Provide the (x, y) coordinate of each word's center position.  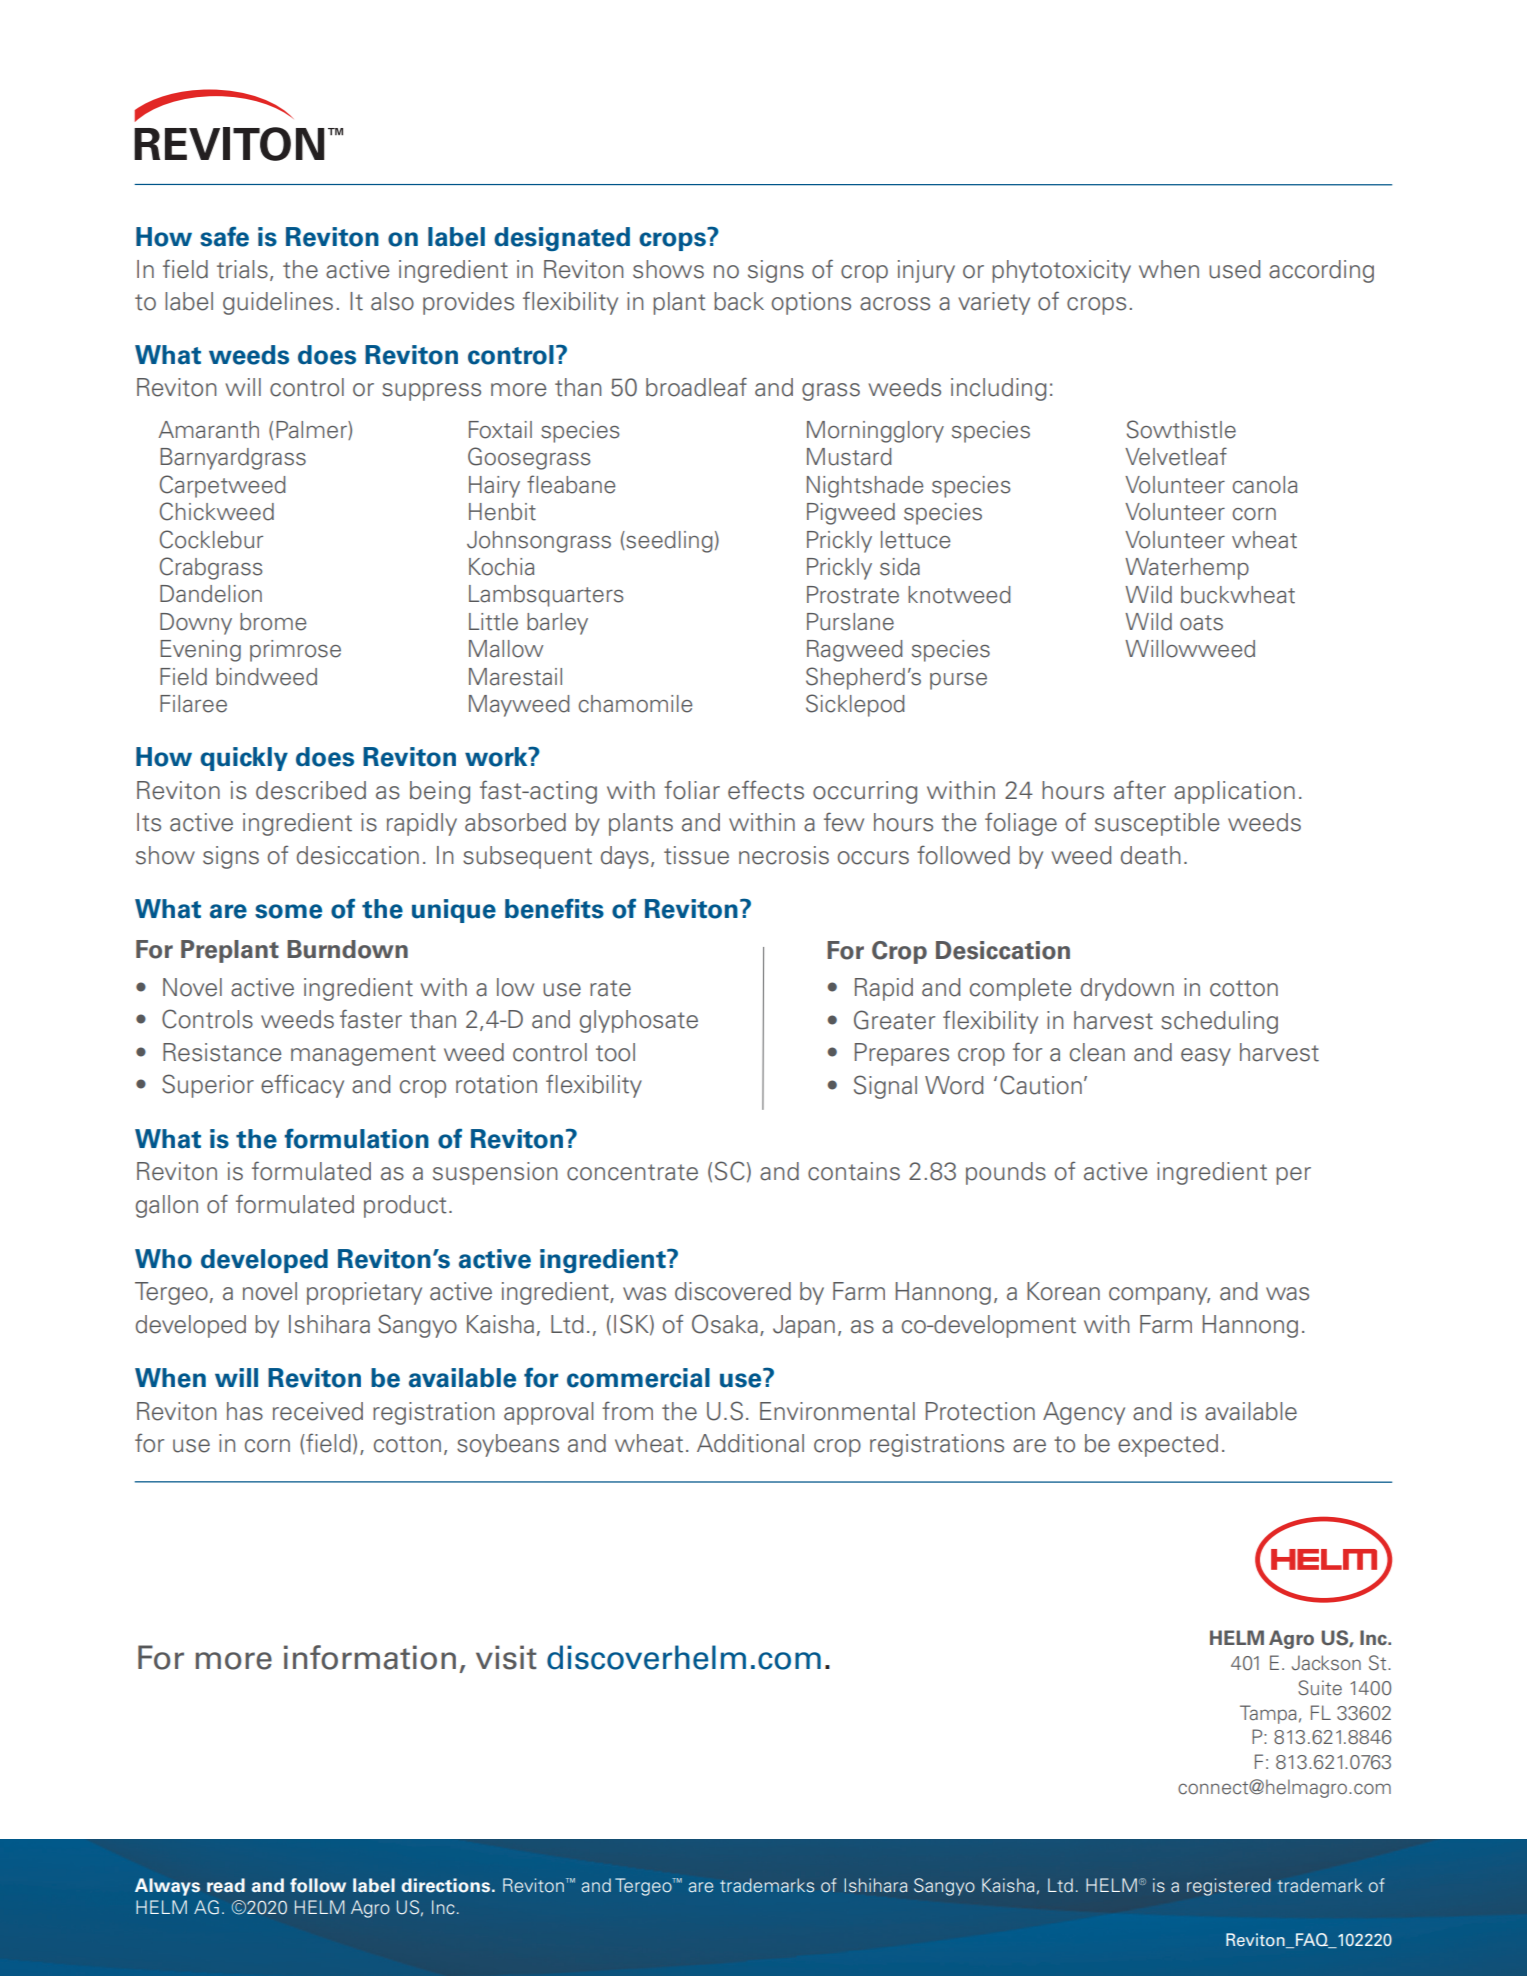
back (739, 301)
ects (779, 790)
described (311, 790)
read (226, 1885)
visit (506, 1657)
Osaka (725, 1324)
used (1235, 269)
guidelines (278, 303)
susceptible (1157, 824)
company (1159, 1296)
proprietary (364, 1293)
